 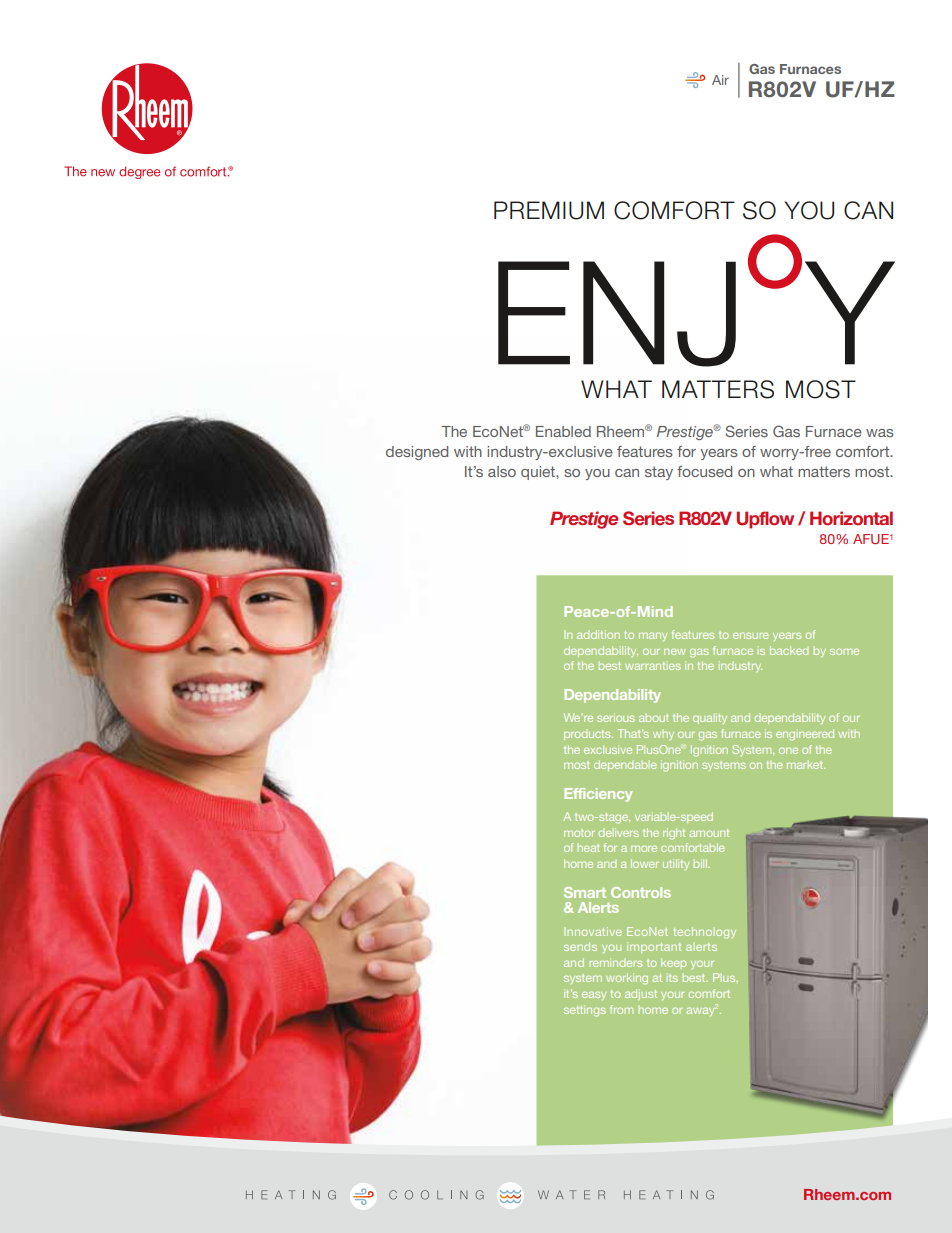 What do you see at coordinates (588, 735) in the screenshot?
I see `products` at bounding box center [588, 735].
